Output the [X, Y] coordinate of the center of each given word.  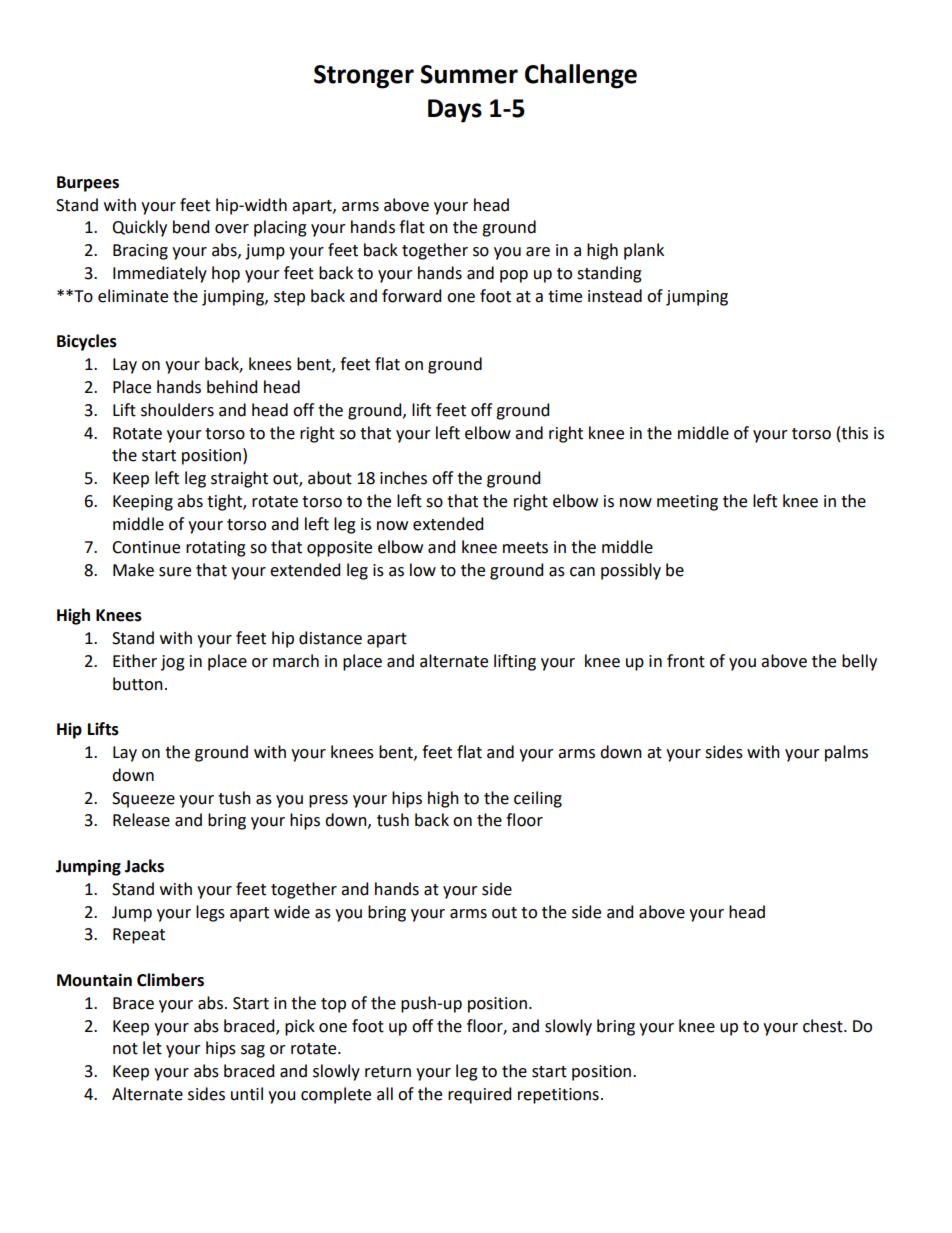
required [479, 1095]
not [125, 1049]
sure [175, 572]
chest [824, 1026]
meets [525, 548]
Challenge [581, 76]
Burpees [88, 184]
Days [455, 111]
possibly [631, 571]
